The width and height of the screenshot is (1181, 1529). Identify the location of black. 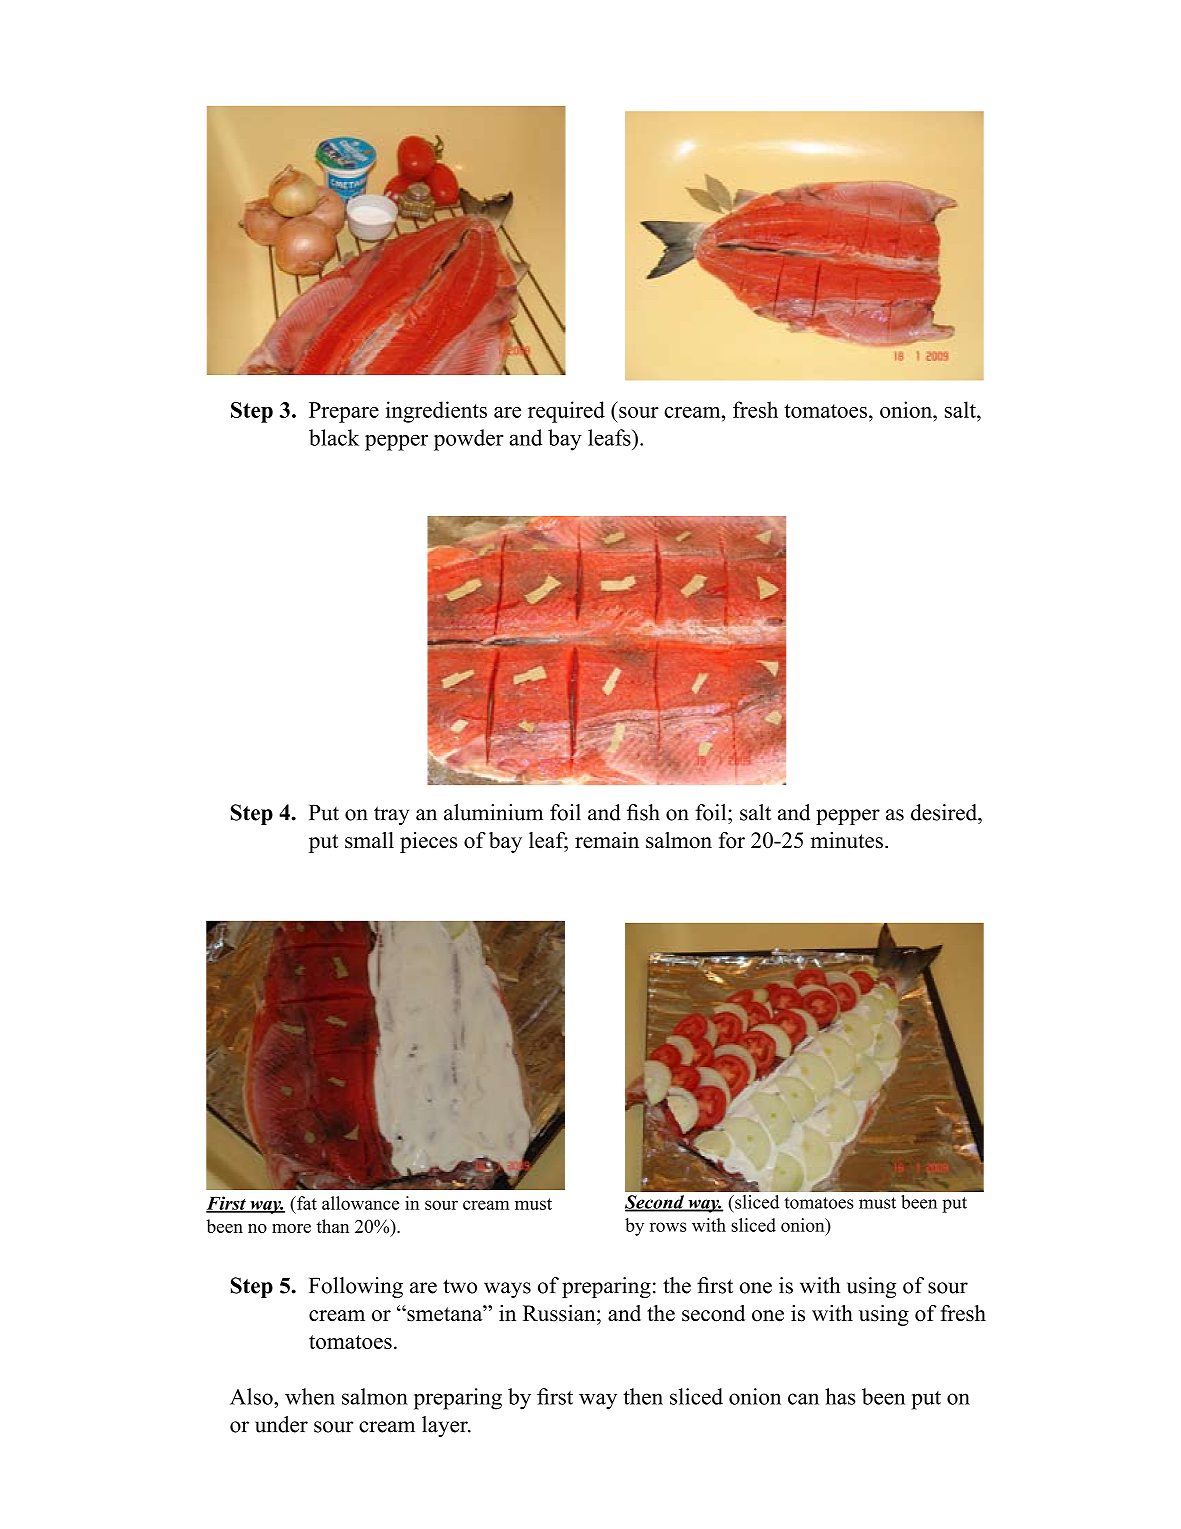
(334, 437).
